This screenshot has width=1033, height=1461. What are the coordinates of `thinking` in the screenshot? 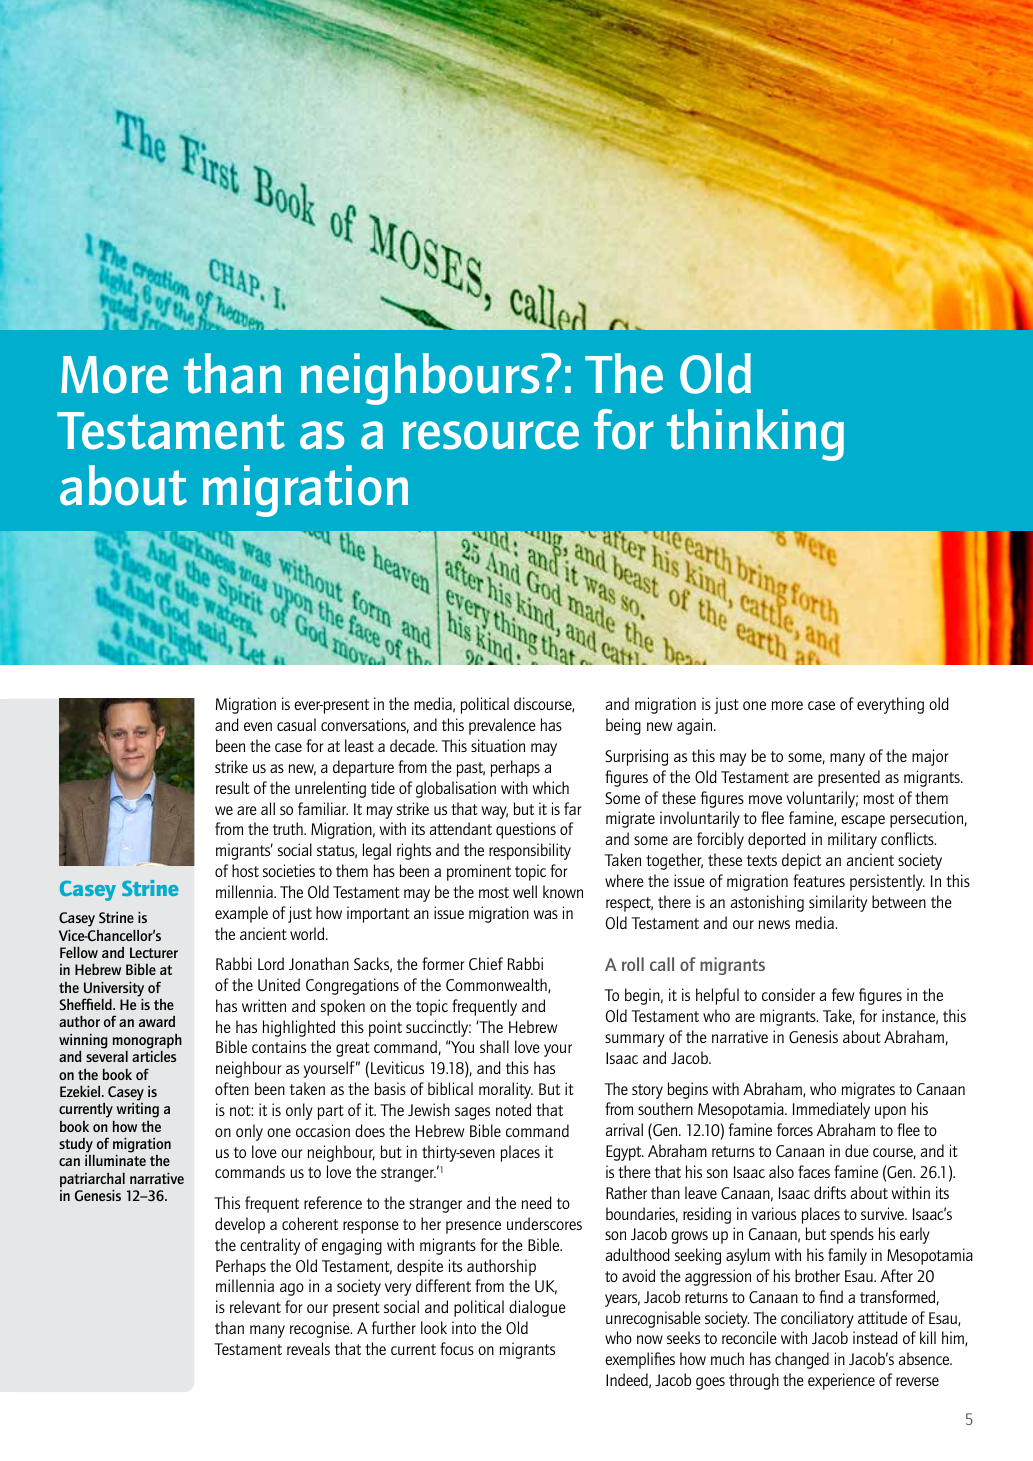 It's located at (755, 435).
